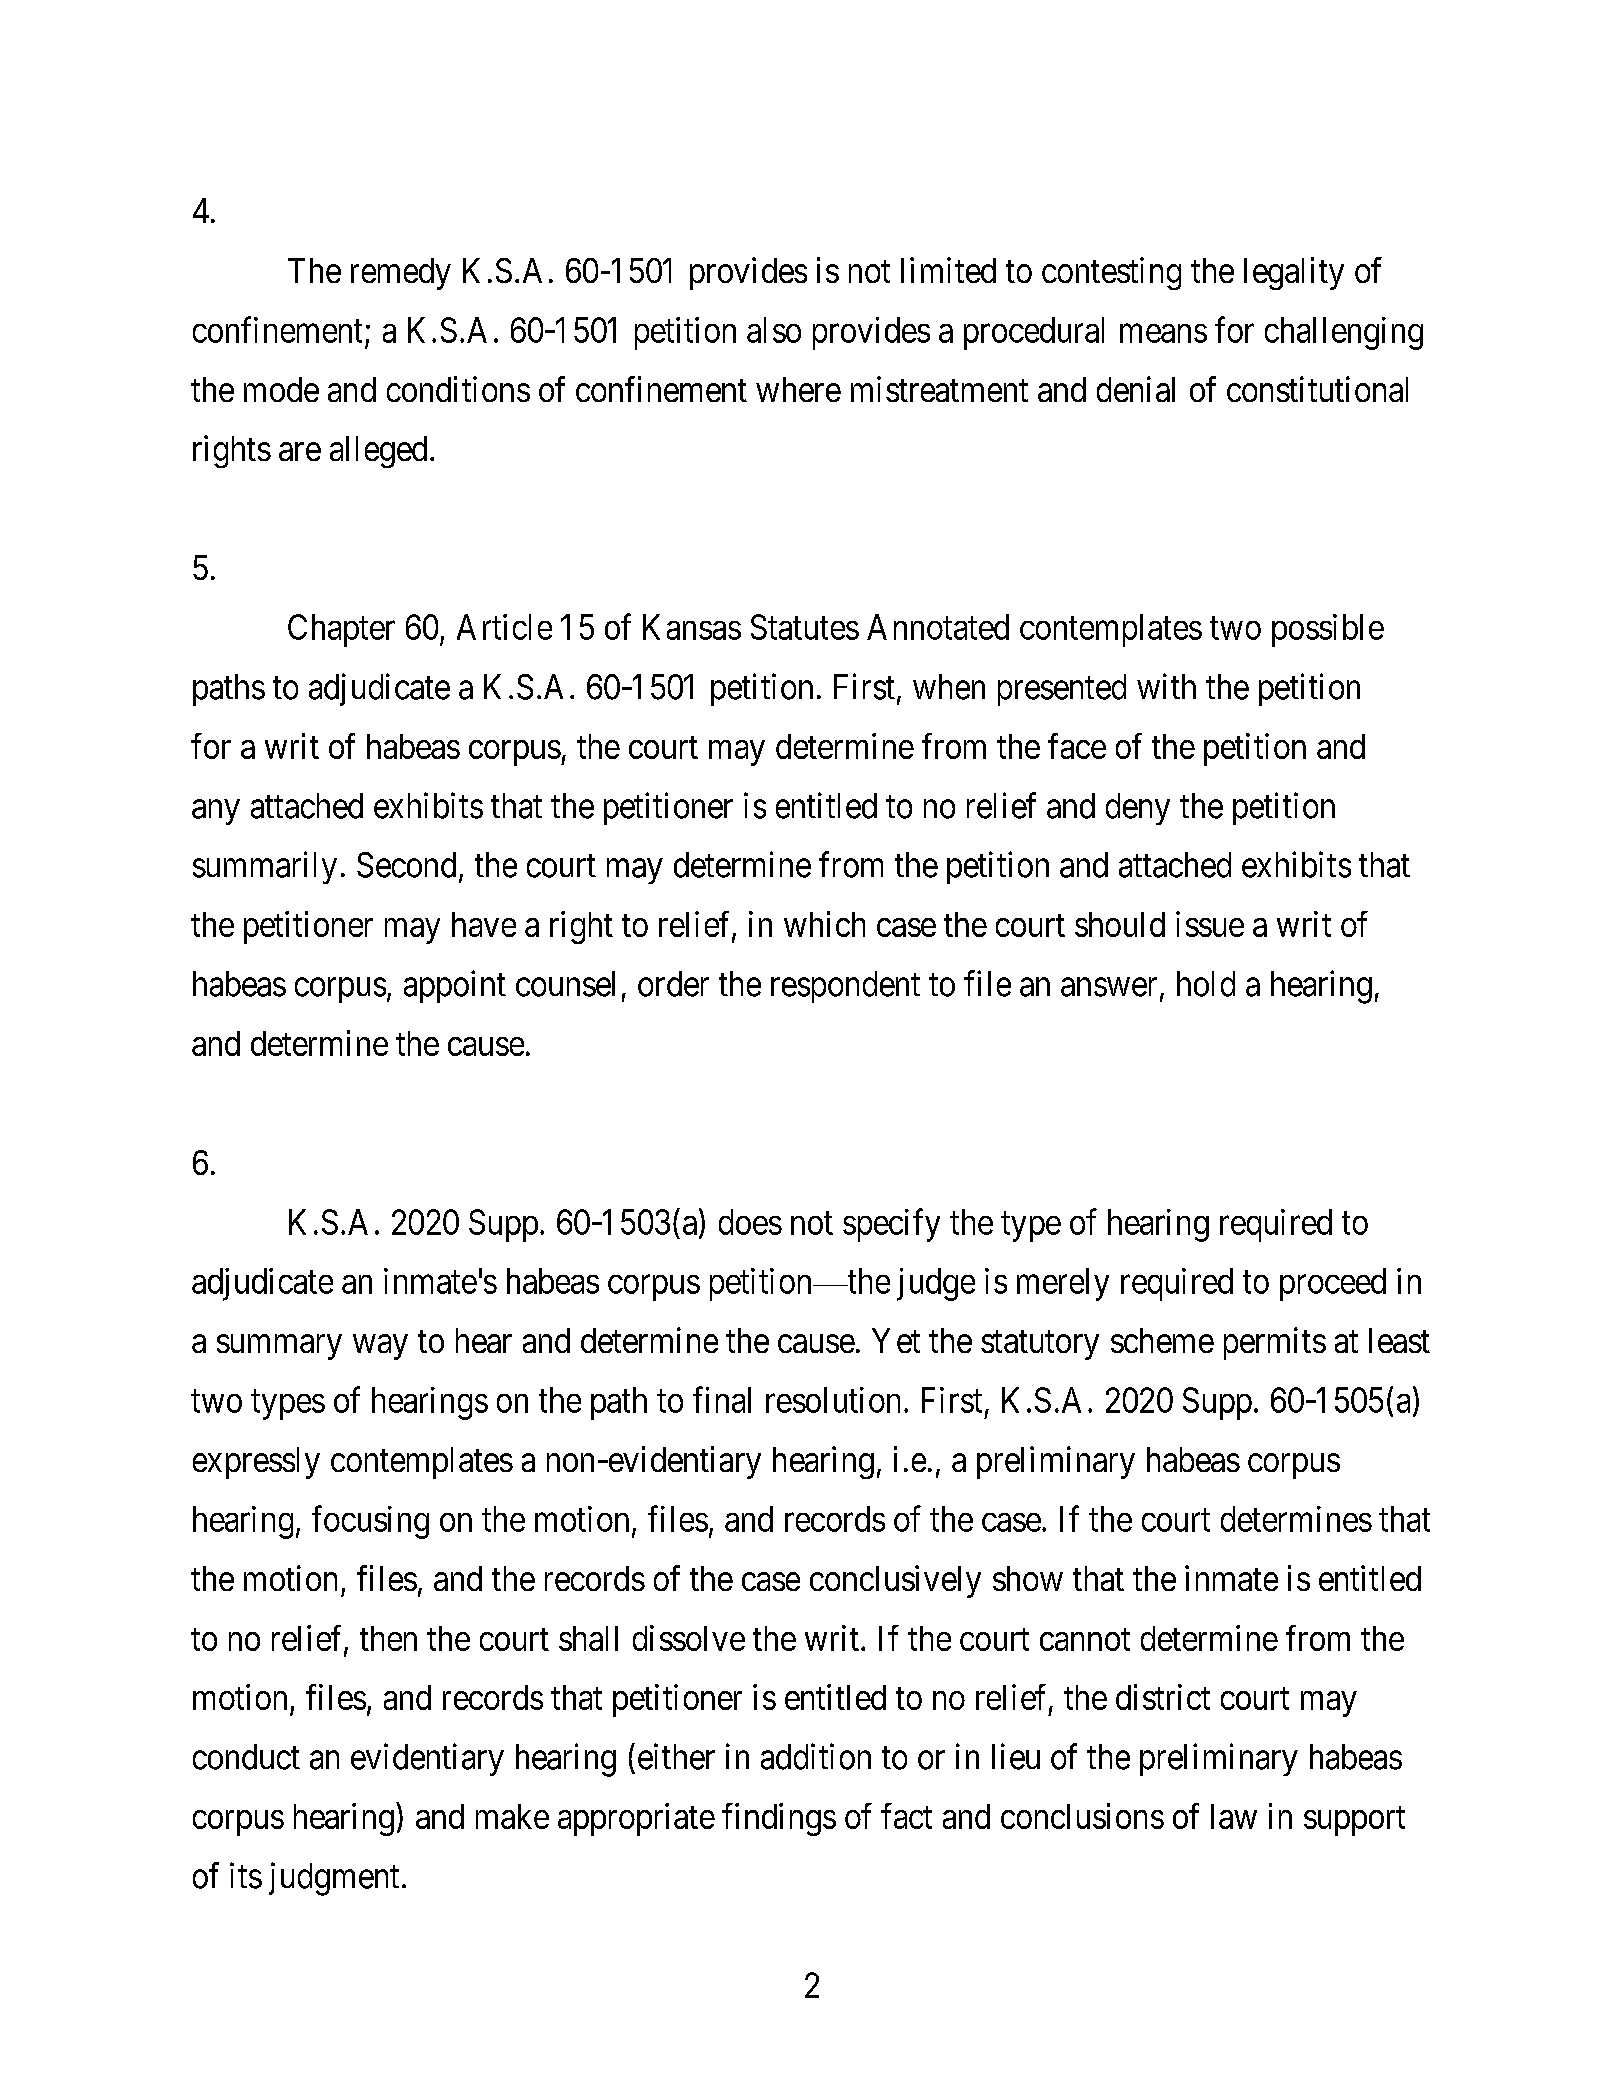 This screenshot has width=1623, height=2100. What do you see at coordinates (779, 1819) in the screenshot?
I see `findings` at bounding box center [779, 1819].
